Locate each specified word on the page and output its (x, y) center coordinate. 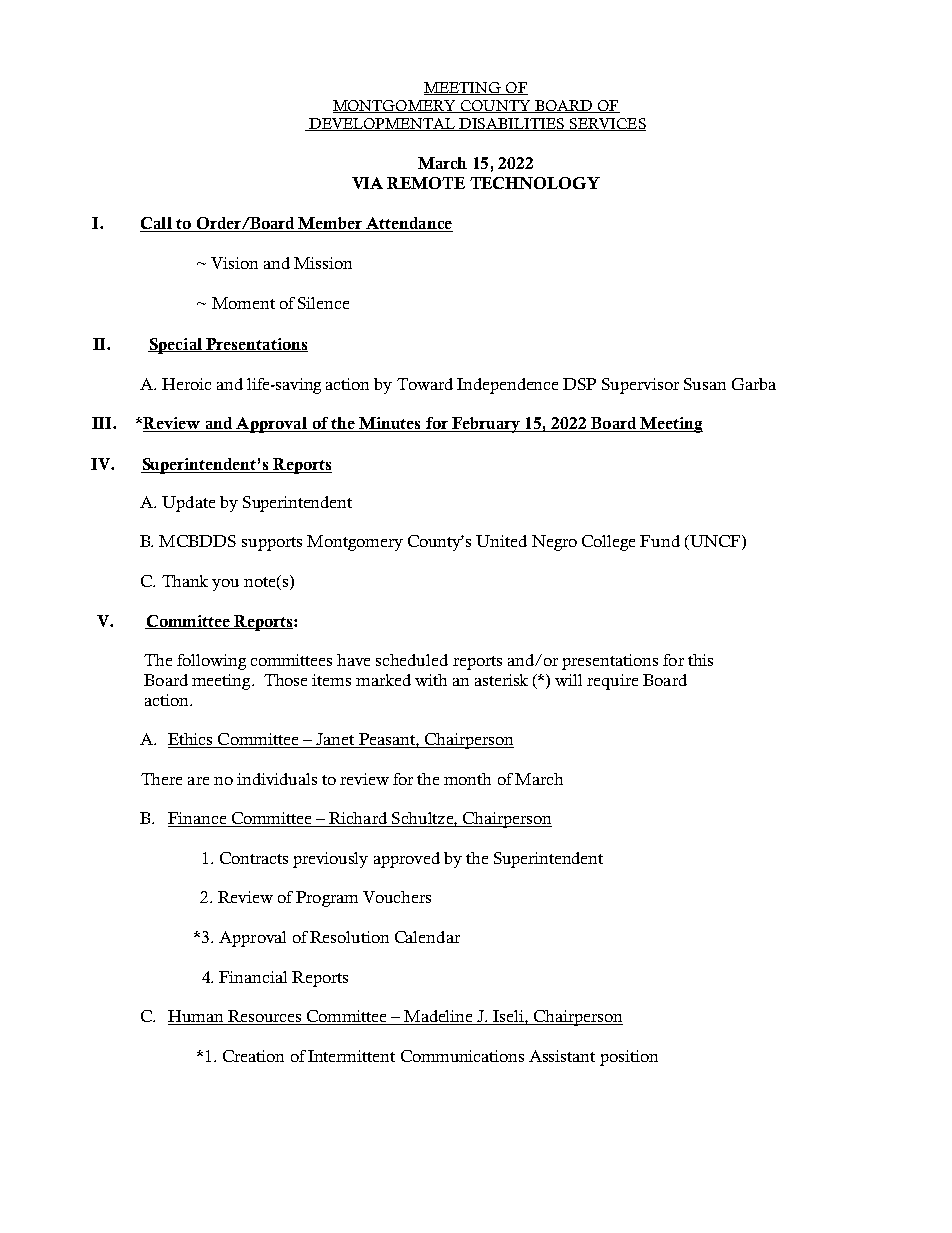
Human (197, 1017)
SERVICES (607, 124)
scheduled (412, 660)
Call (157, 224)
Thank (185, 581)
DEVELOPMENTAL (382, 124)
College (608, 543)
